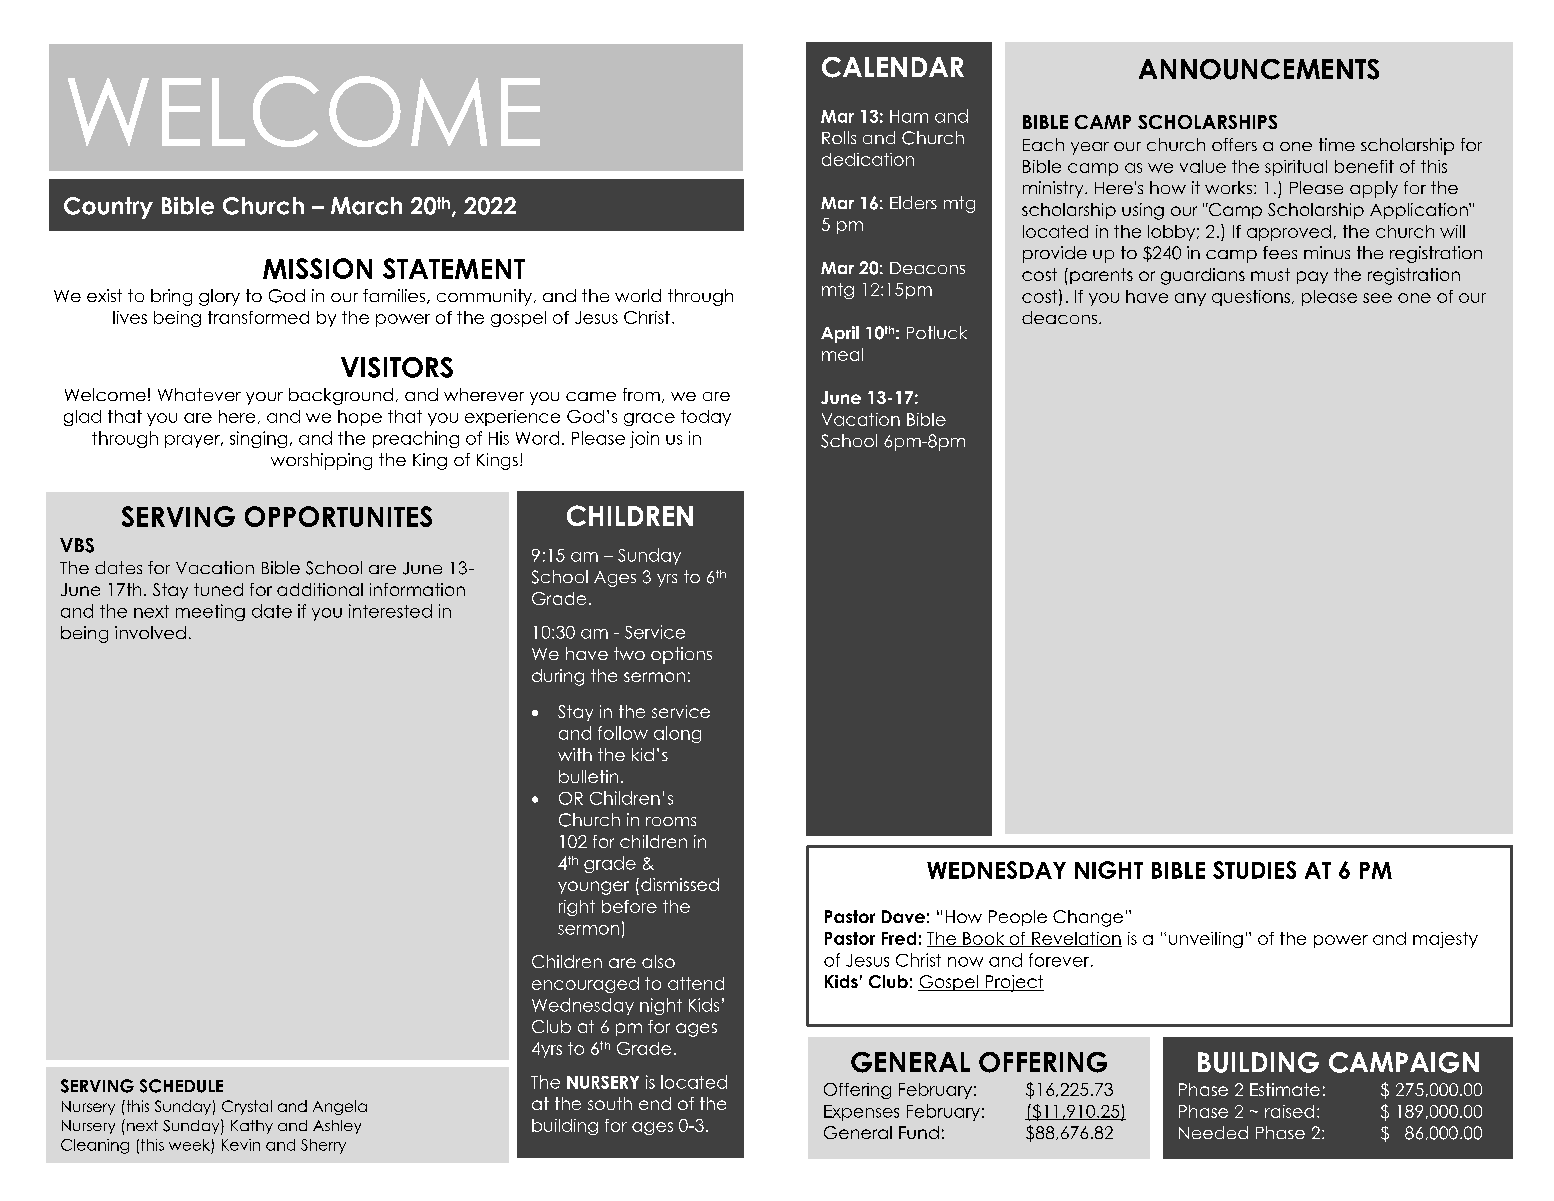 This screenshot has width=1554, height=1201. Describe the element at coordinates (1251, 298) in the screenshot. I see `questions` at that location.
